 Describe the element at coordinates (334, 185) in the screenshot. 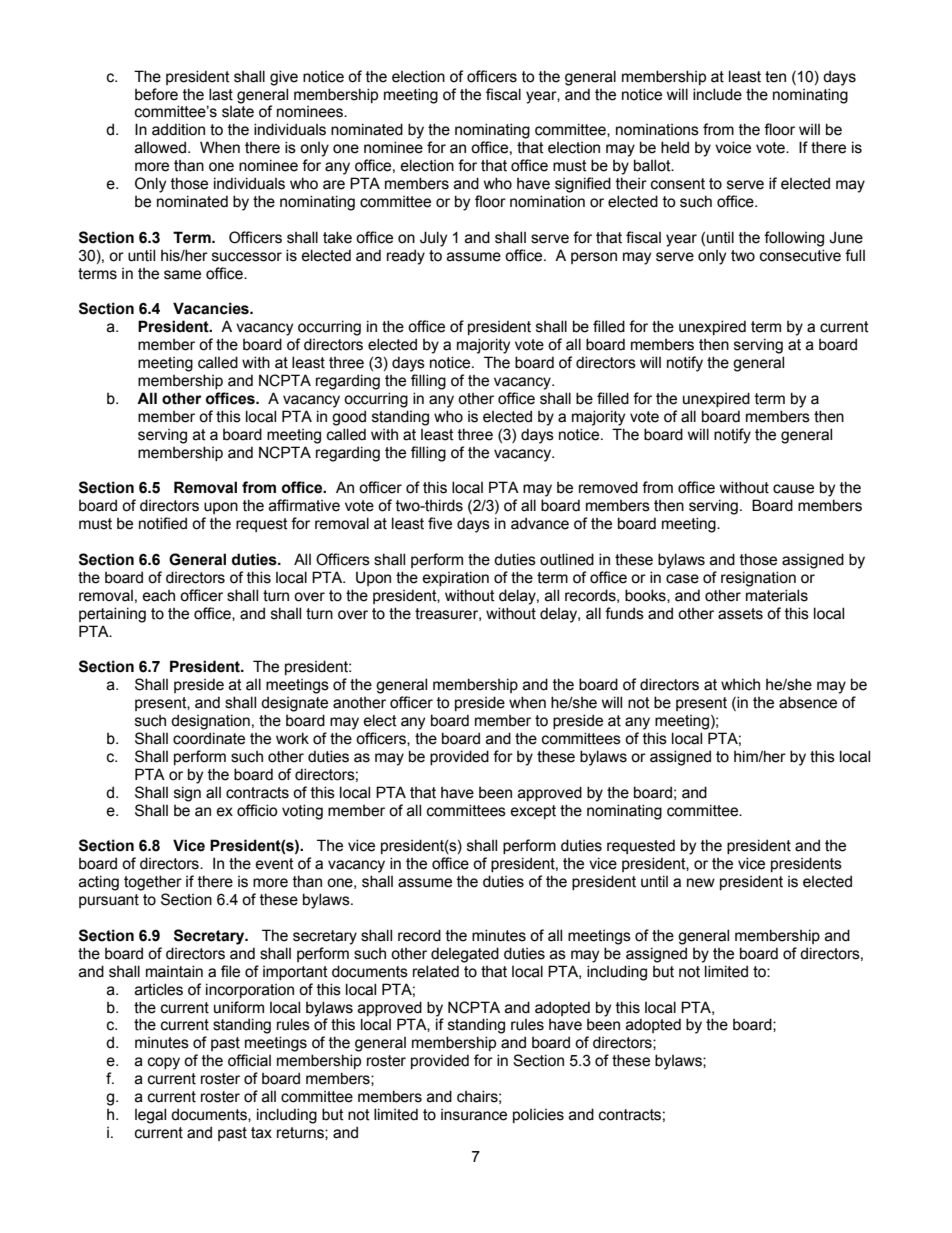

I see `are` at that location.
